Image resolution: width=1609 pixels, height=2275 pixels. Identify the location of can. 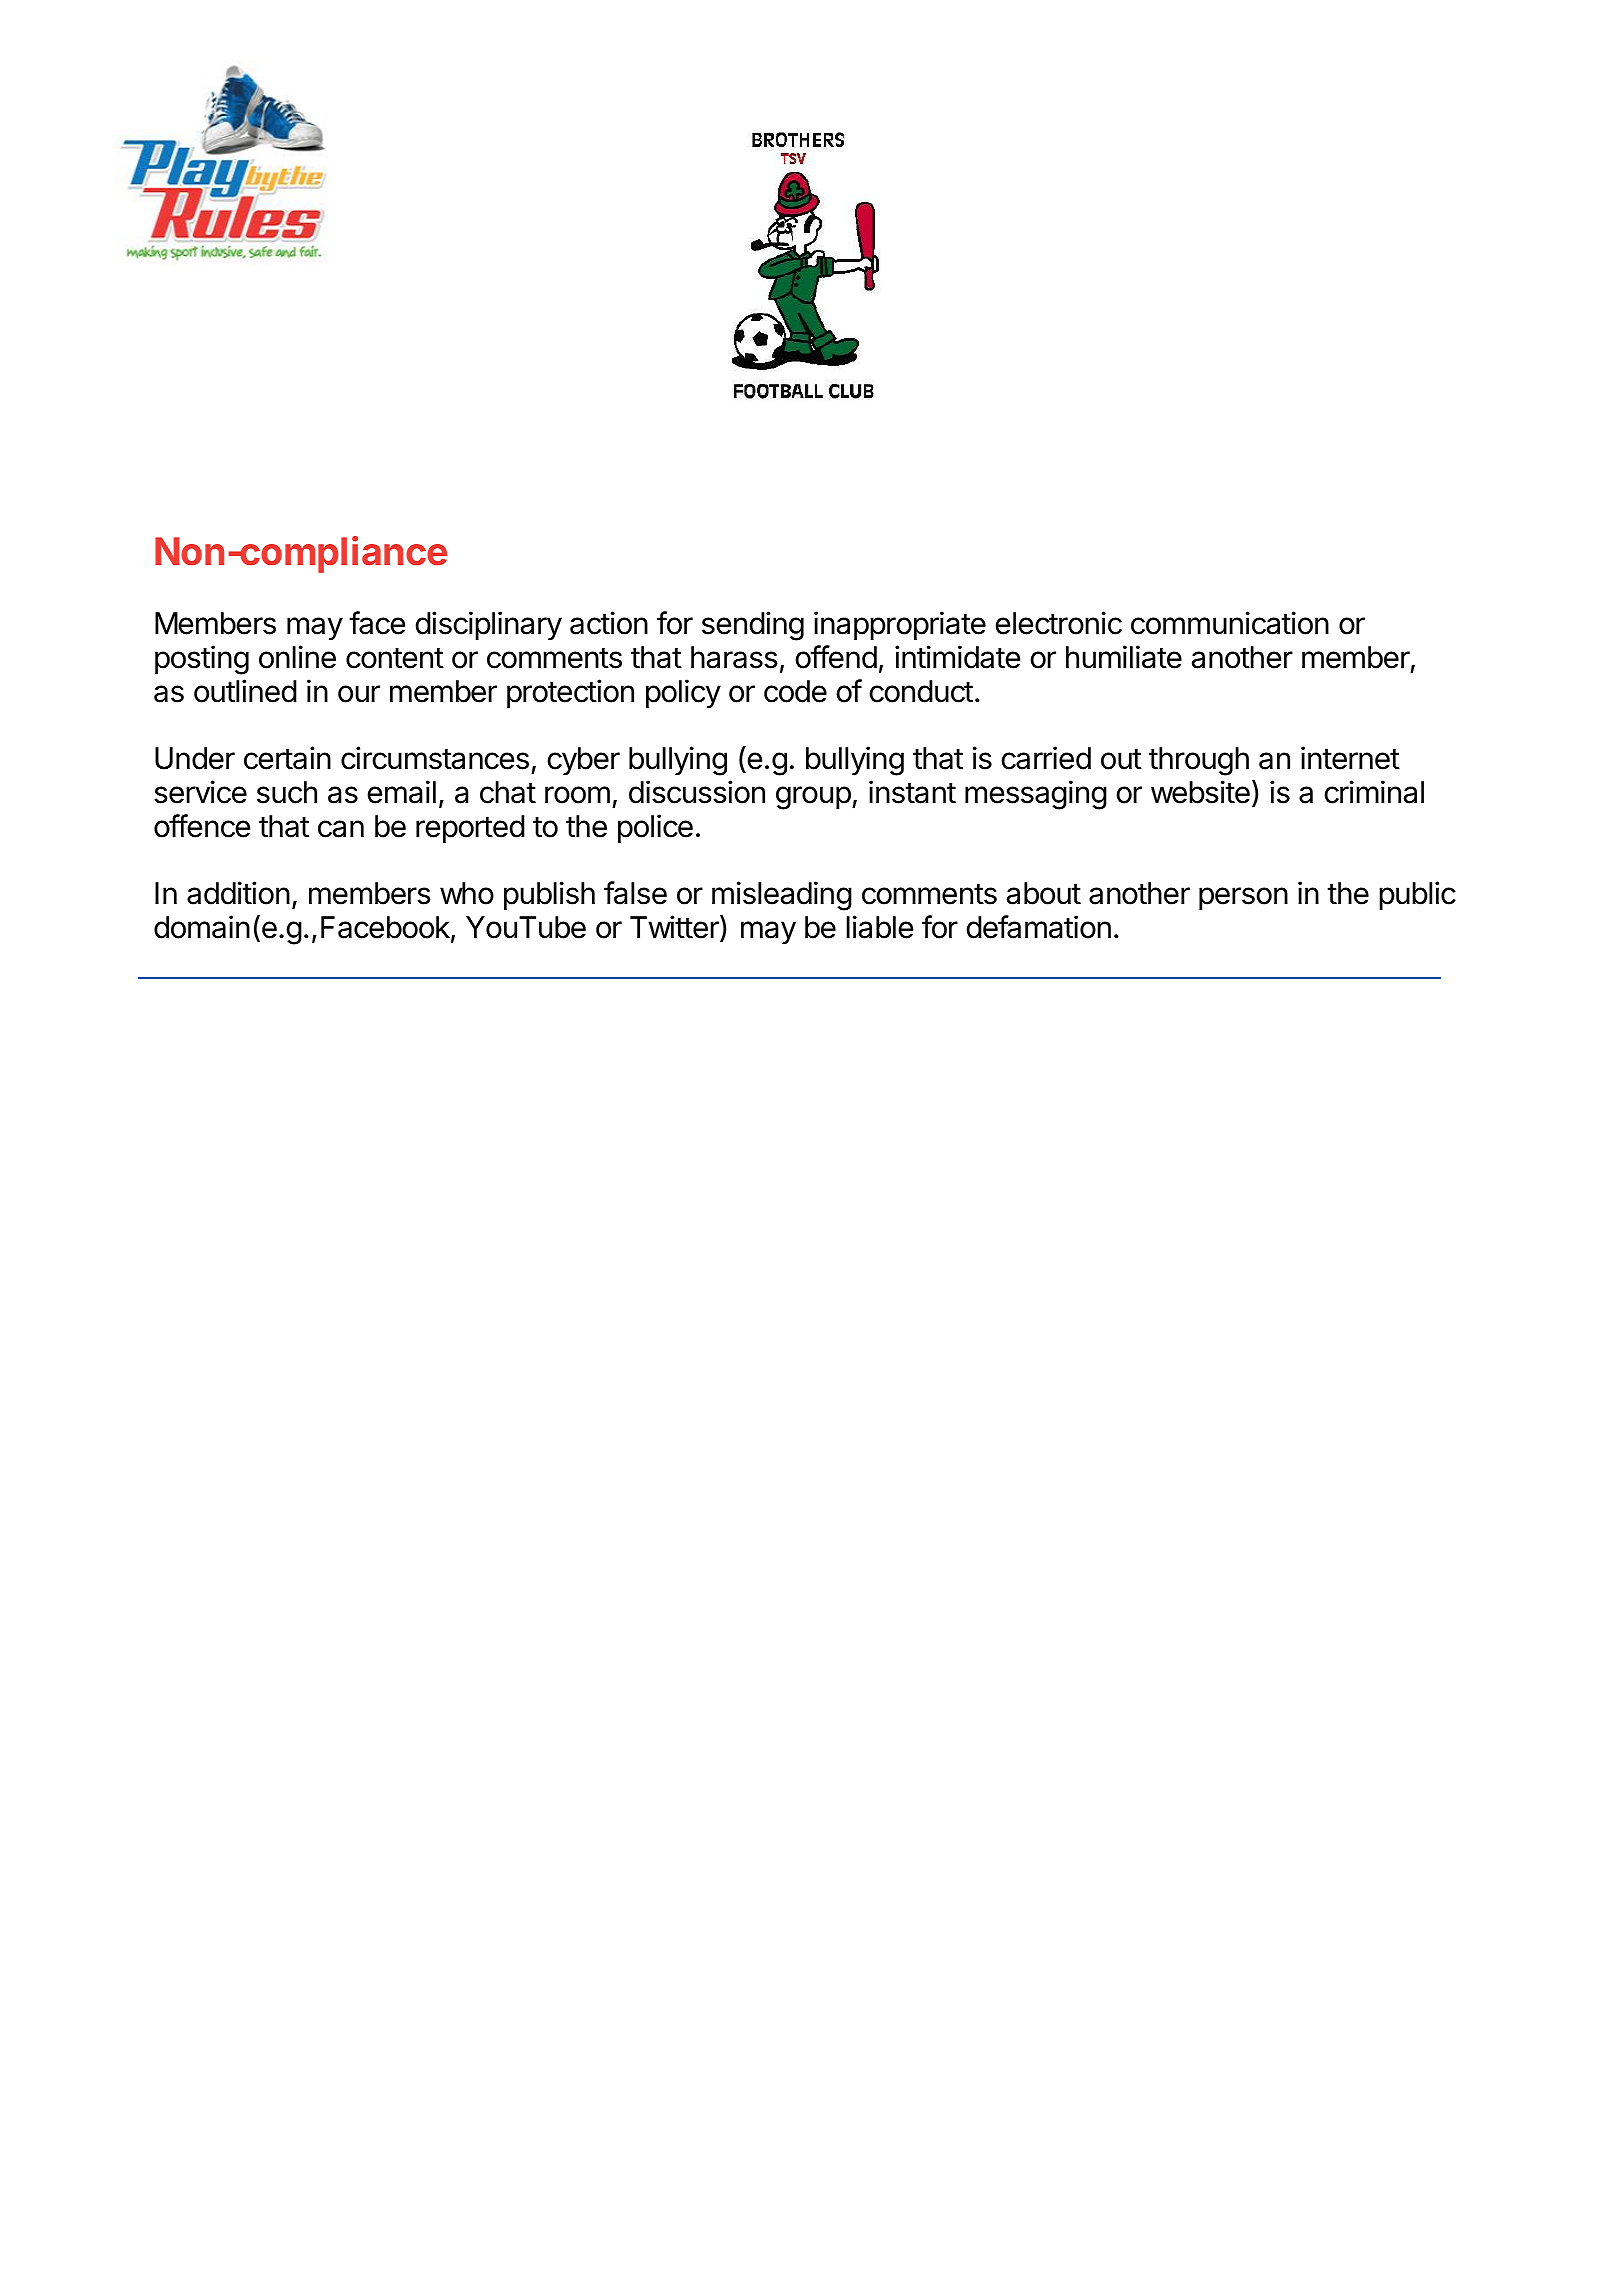
(341, 829).
